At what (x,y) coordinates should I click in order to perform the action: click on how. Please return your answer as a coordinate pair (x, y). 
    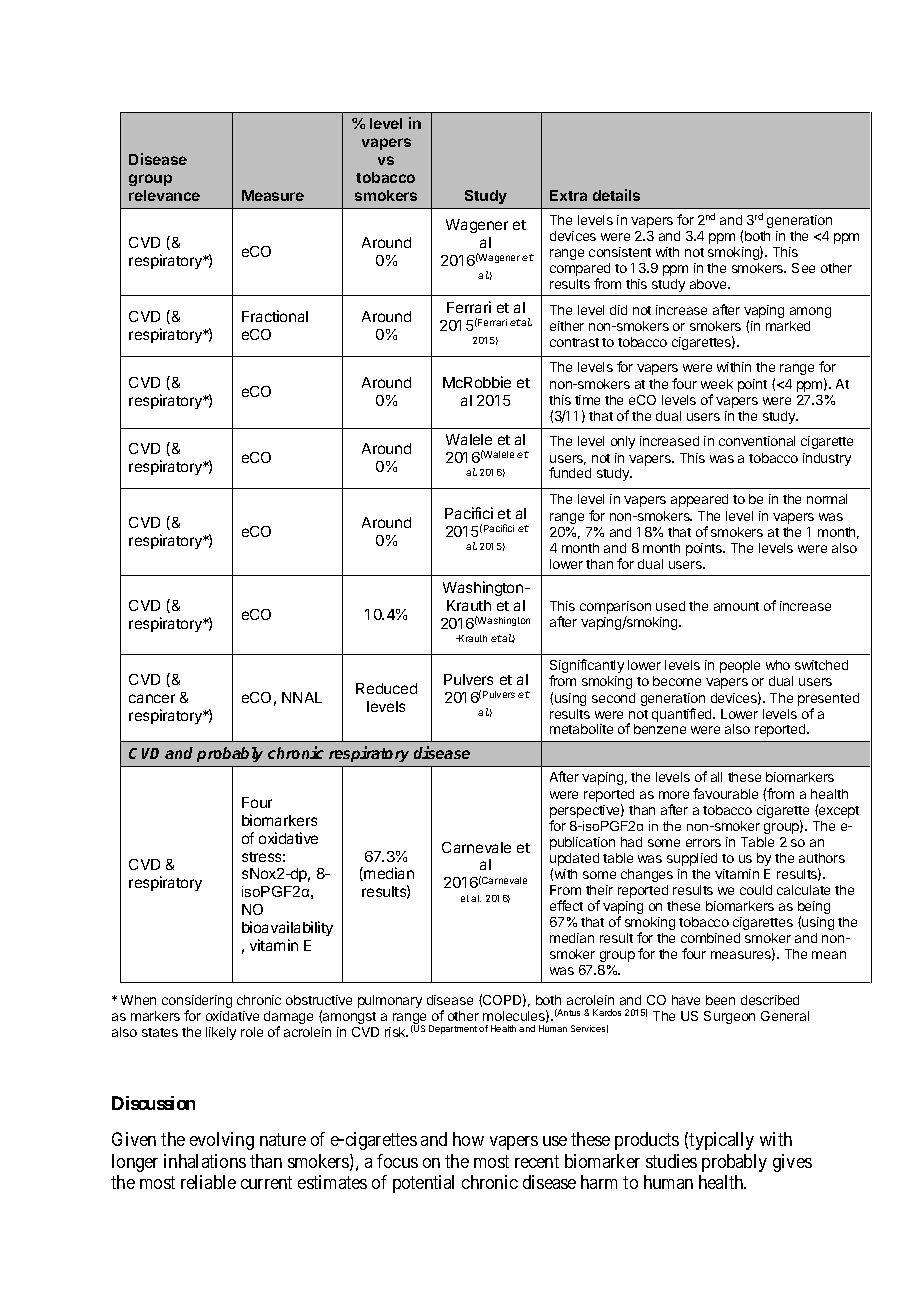
    Looking at the image, I should click on (468, 1139).
